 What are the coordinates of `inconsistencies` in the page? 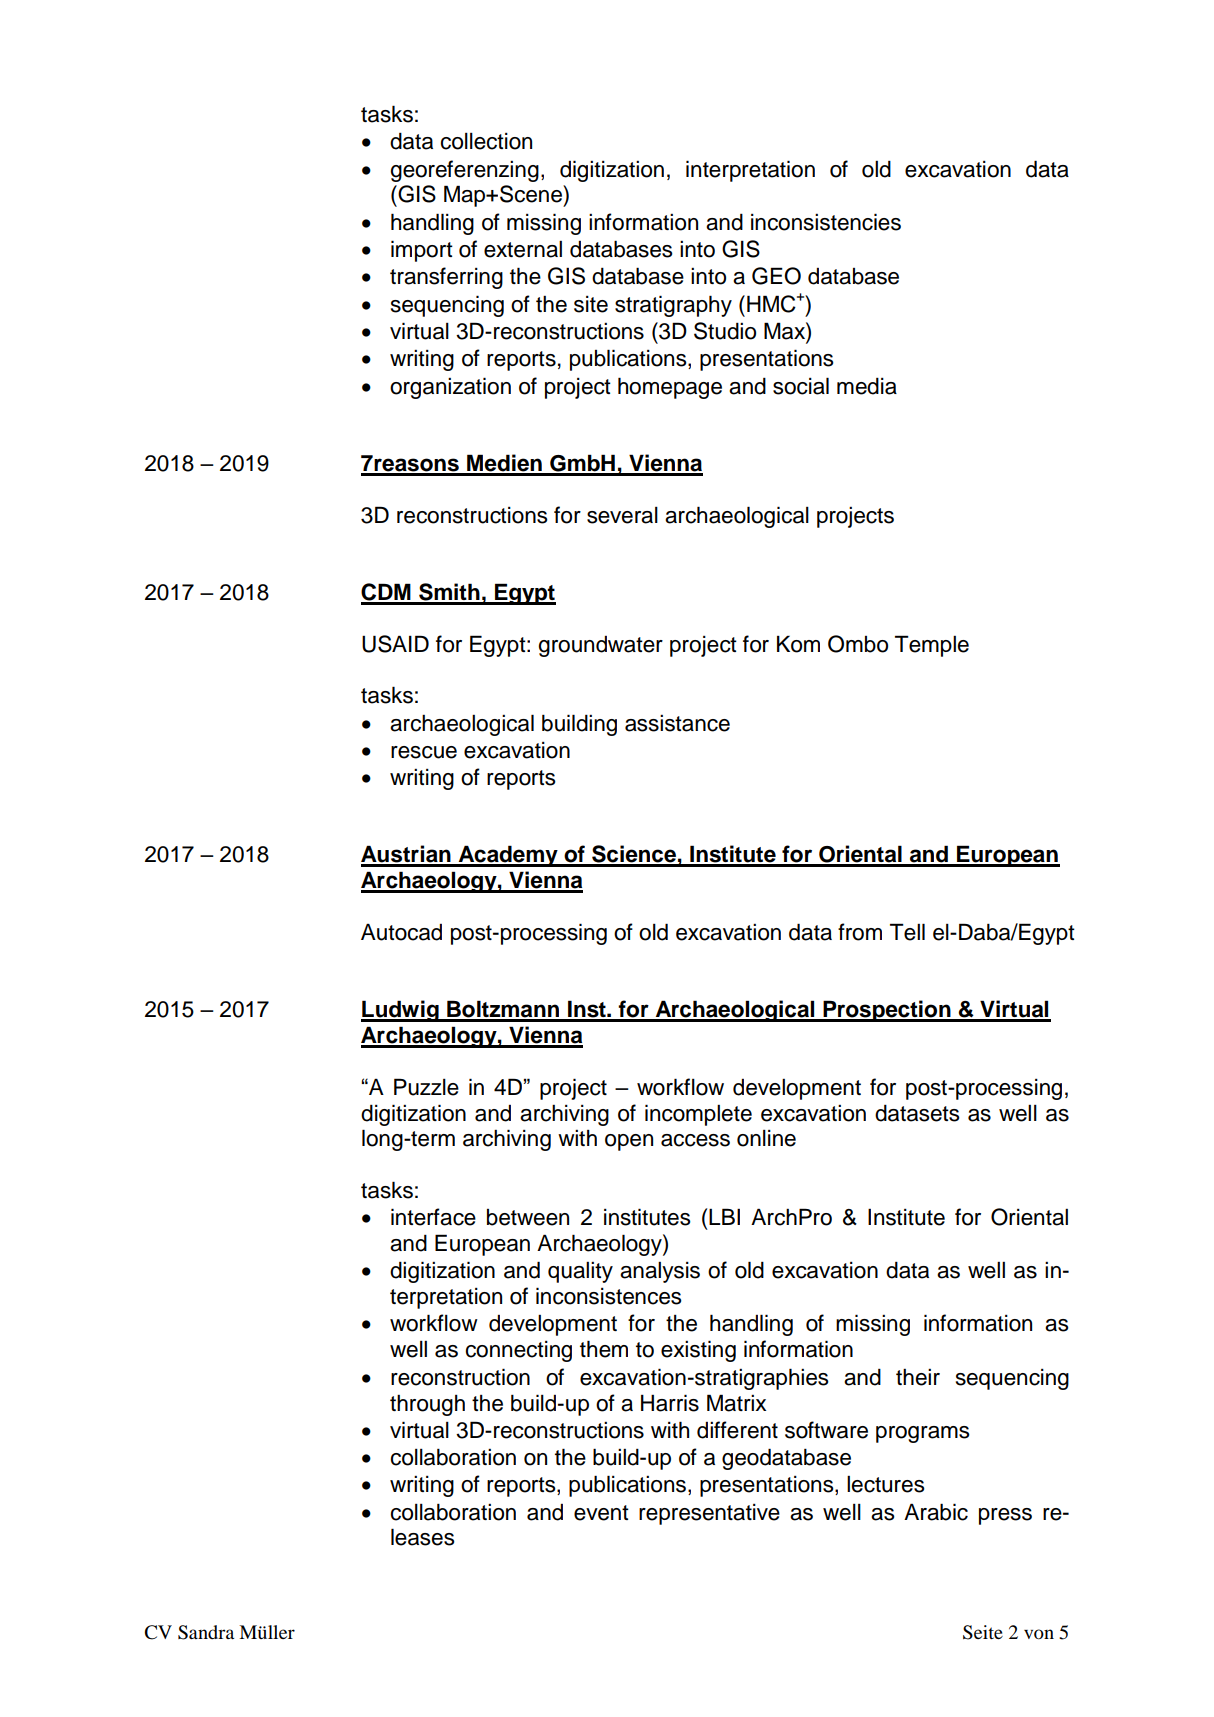 It's located at (826, 222).
